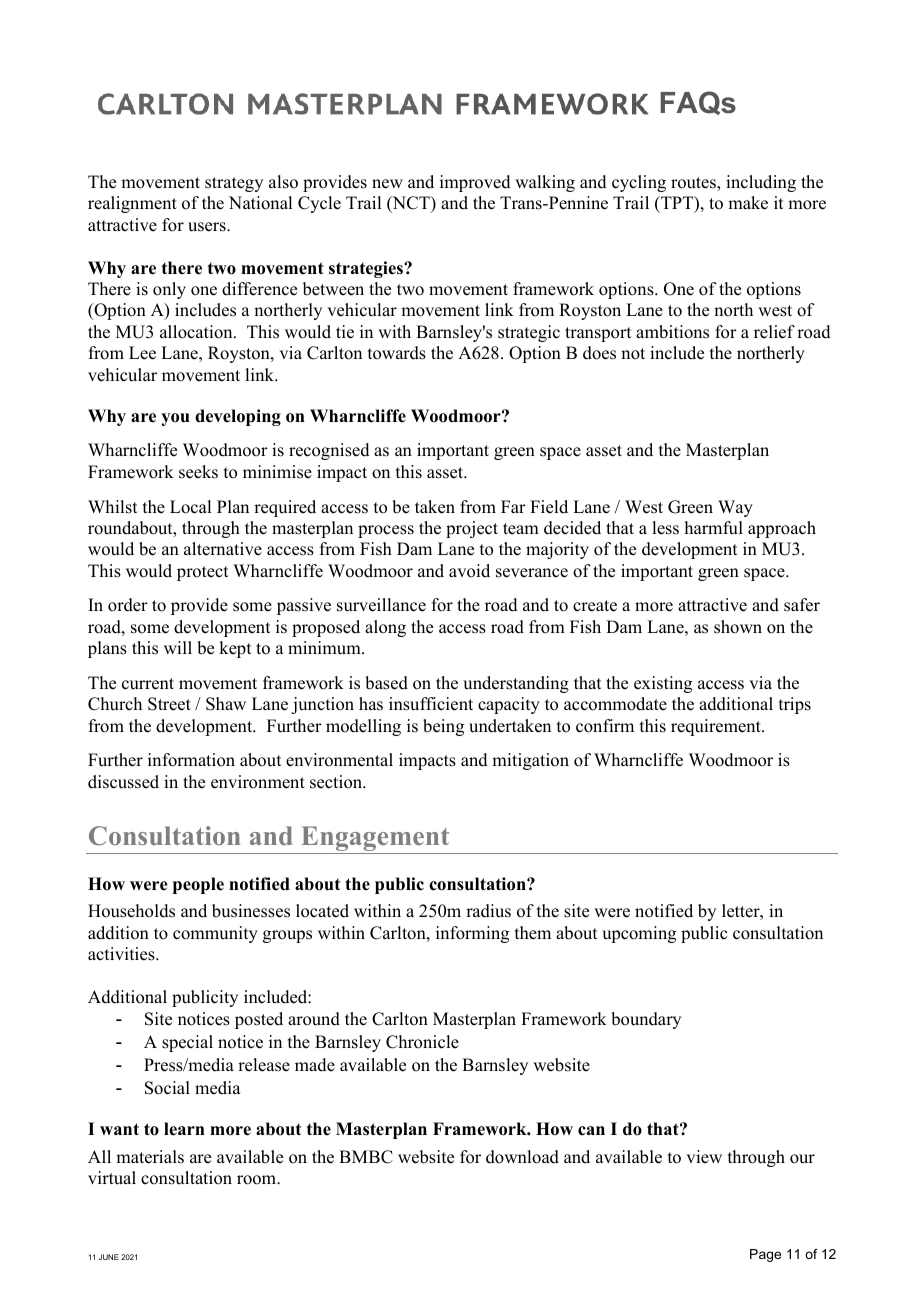  What do you see at coordinates (215, 934) in the document?
I see `community` at bounding box center [215, 934].
